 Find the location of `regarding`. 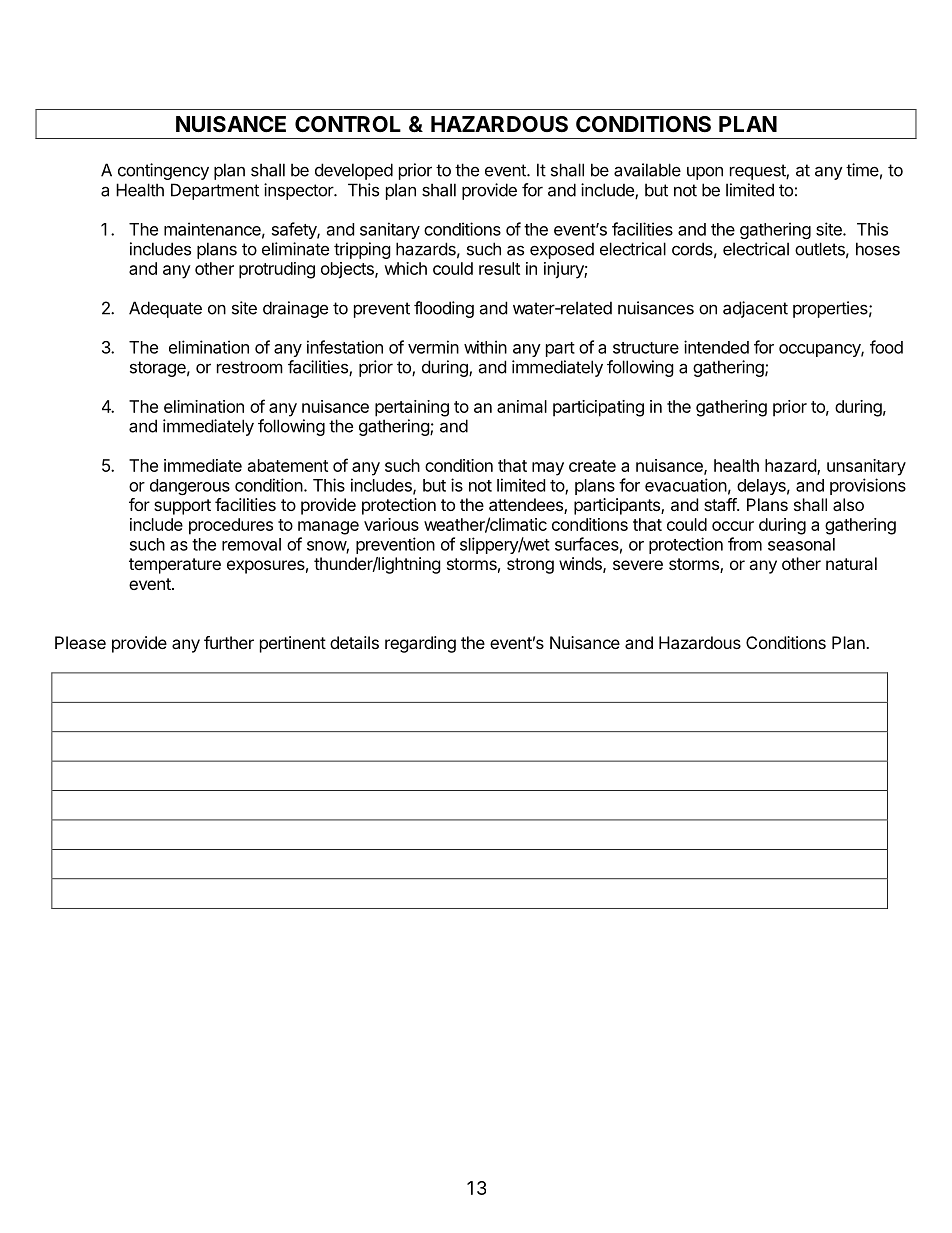

regarding is located at coordinates (420, 644).
